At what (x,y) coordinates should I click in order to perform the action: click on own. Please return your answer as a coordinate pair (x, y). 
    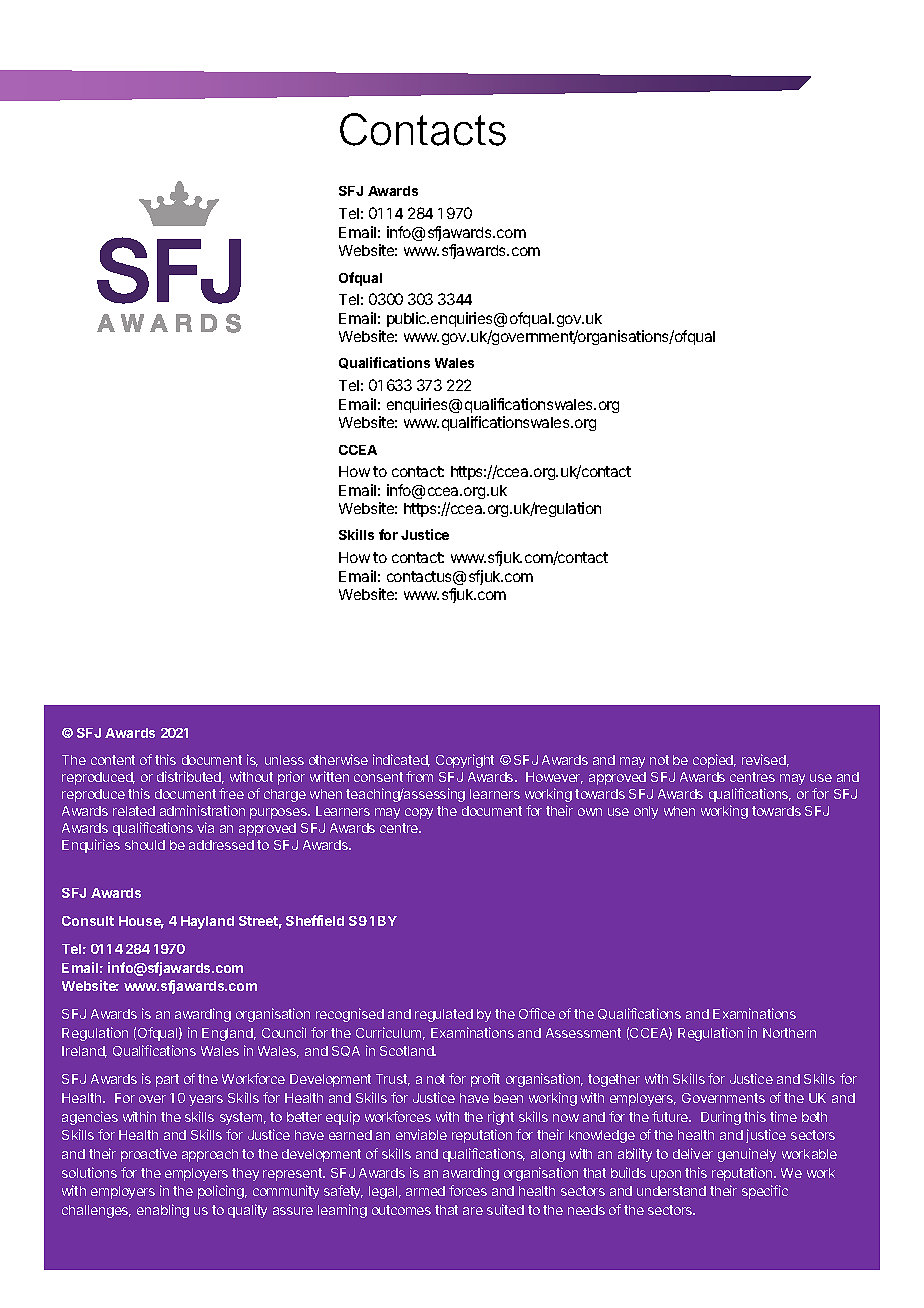
    Looking at the image, I should click on (590, 812).
